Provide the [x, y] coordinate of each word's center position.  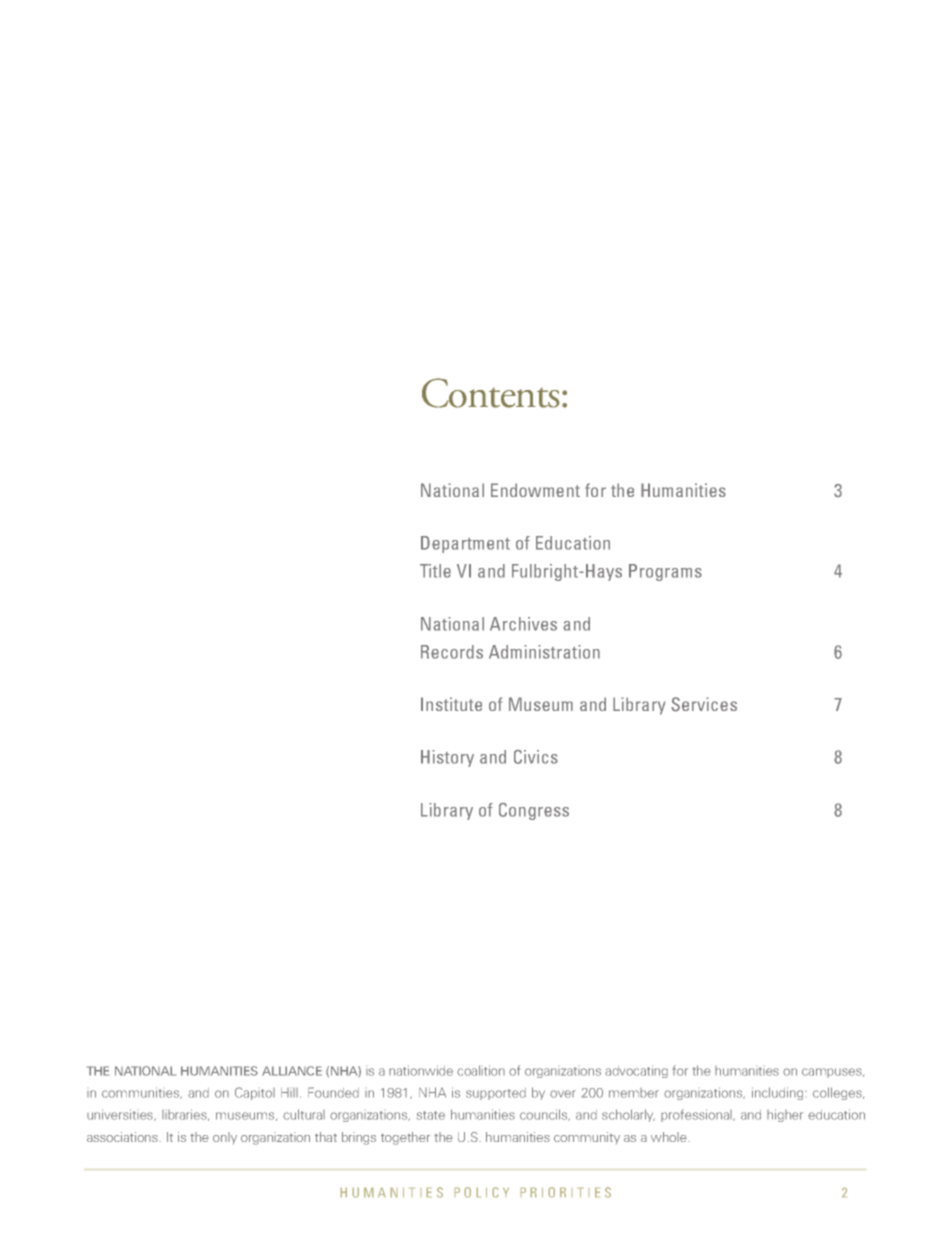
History [447, 758]
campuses [833, 1073]
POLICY [482, 1192]
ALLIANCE [292, 1071]
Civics [536, 757]
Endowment [535, 490]
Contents [491, 393]
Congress [534, 811]
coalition [481, 1070]
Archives [523, 624]
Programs [665, 572]
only [225, 1138]
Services [704, 704]
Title [435, 571]
